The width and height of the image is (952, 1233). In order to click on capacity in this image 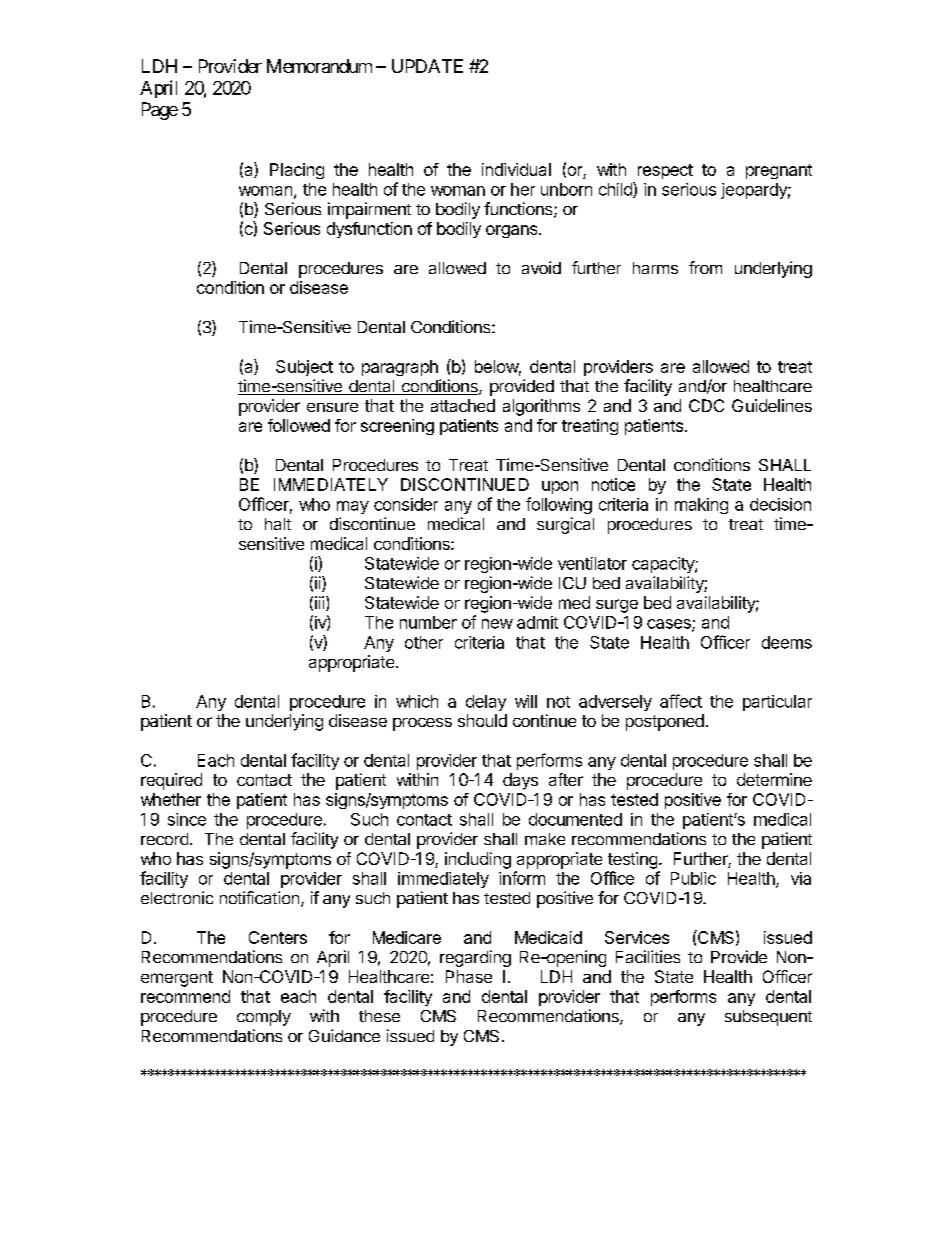, I will do `click(664, 565)`.
